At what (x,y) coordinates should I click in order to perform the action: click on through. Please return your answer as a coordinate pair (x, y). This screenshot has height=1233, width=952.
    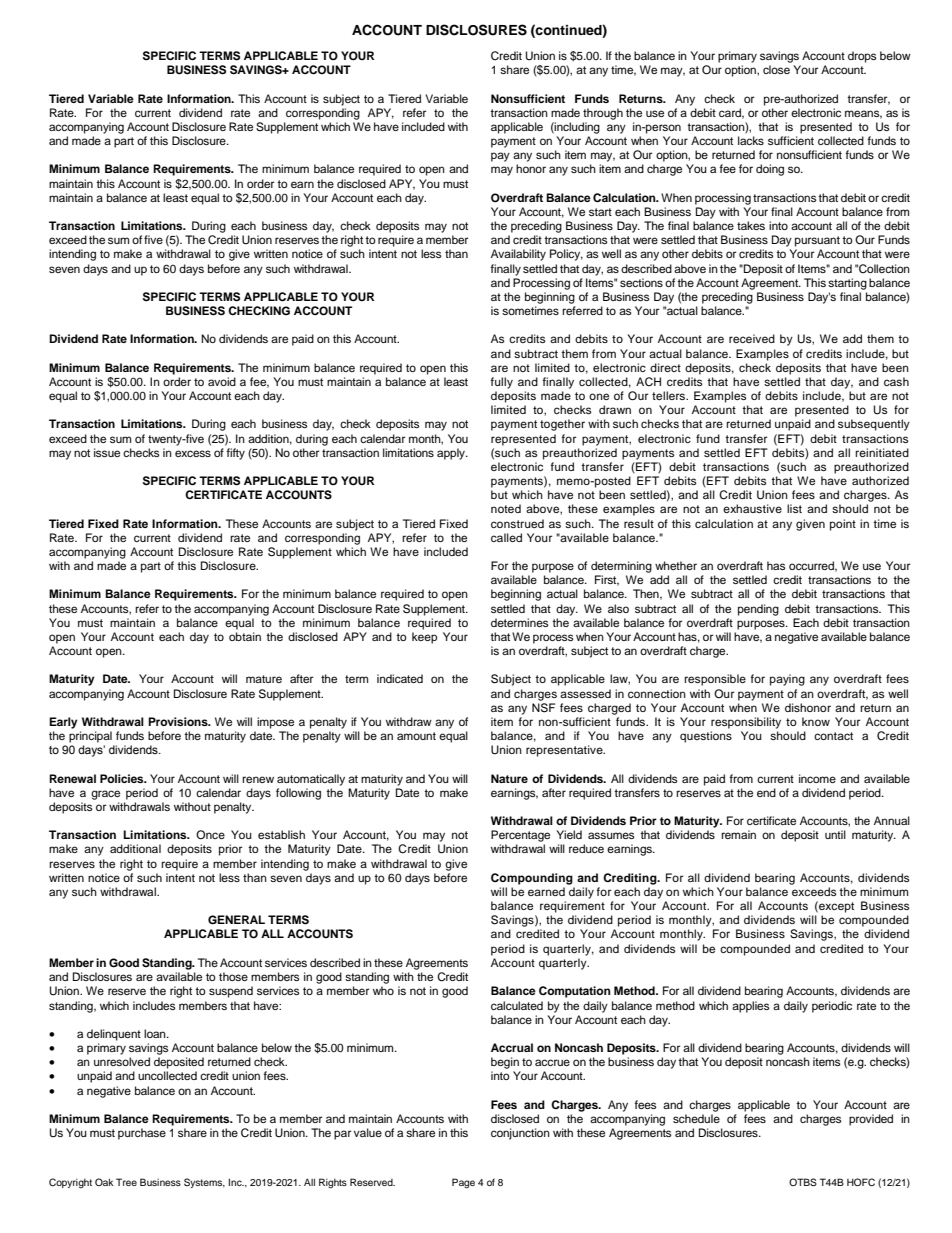
    Looking at the image, I should click on (603, 114).
